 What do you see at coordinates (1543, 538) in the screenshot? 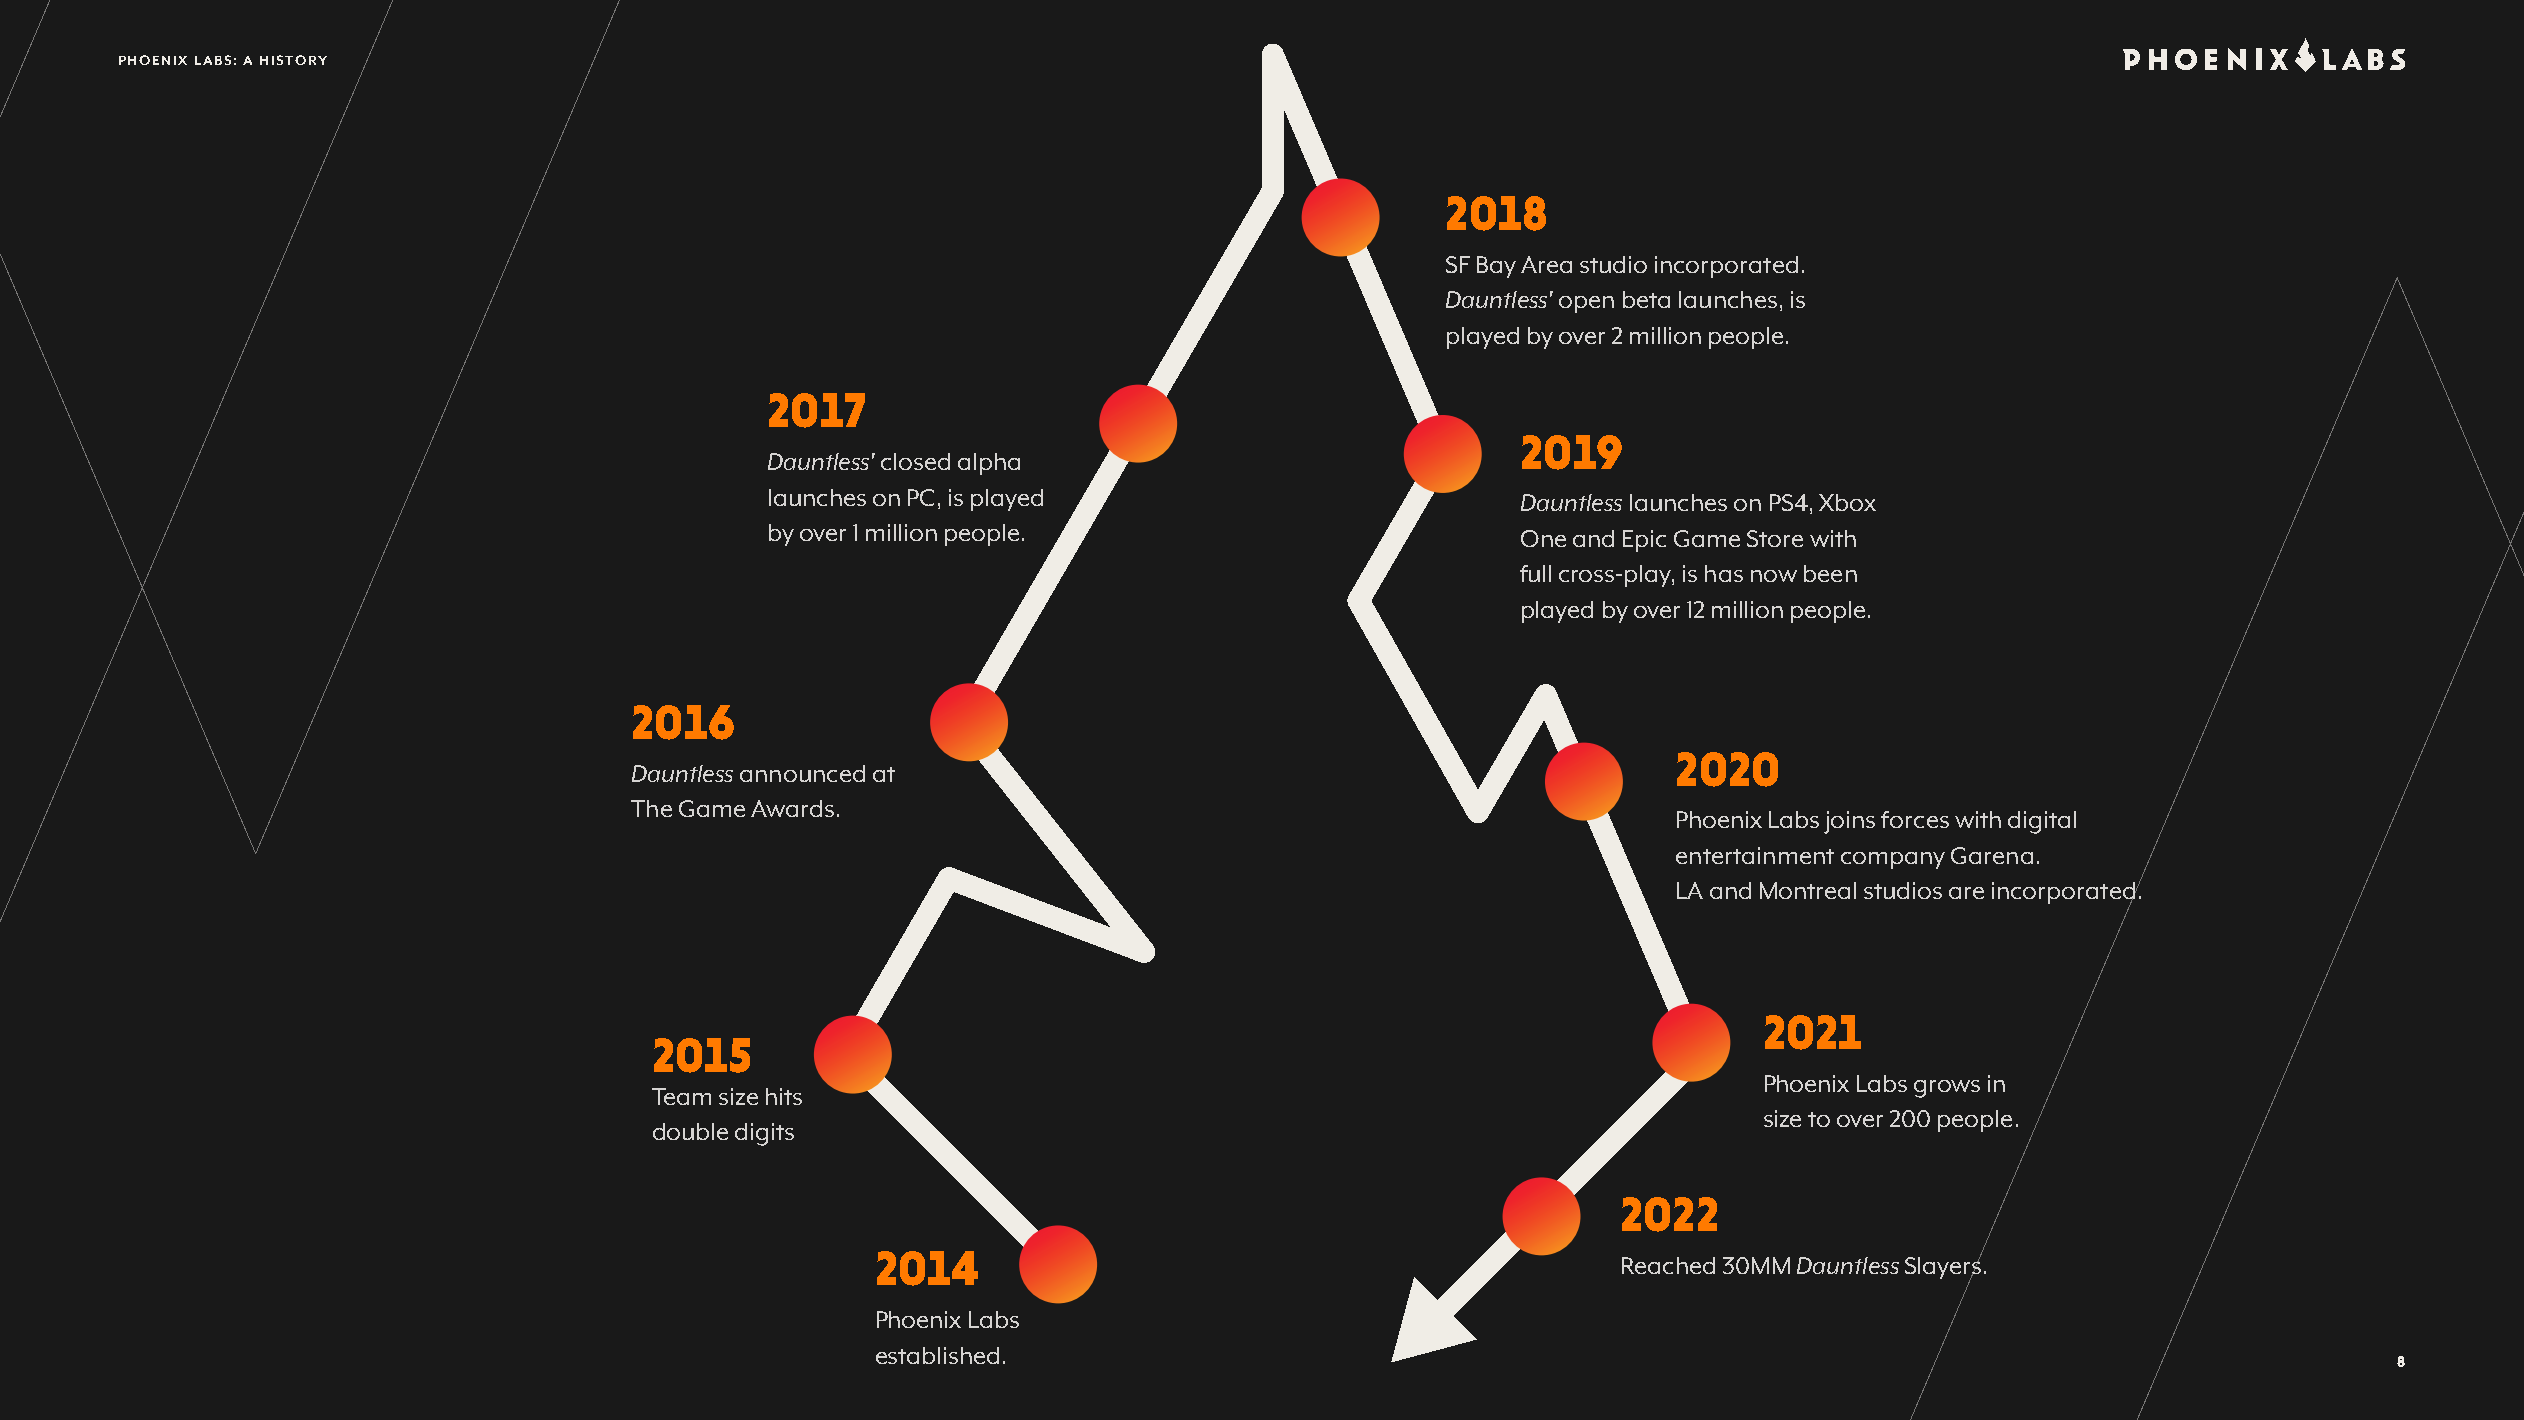
I see `One` at bounding box center [1543, 538].
